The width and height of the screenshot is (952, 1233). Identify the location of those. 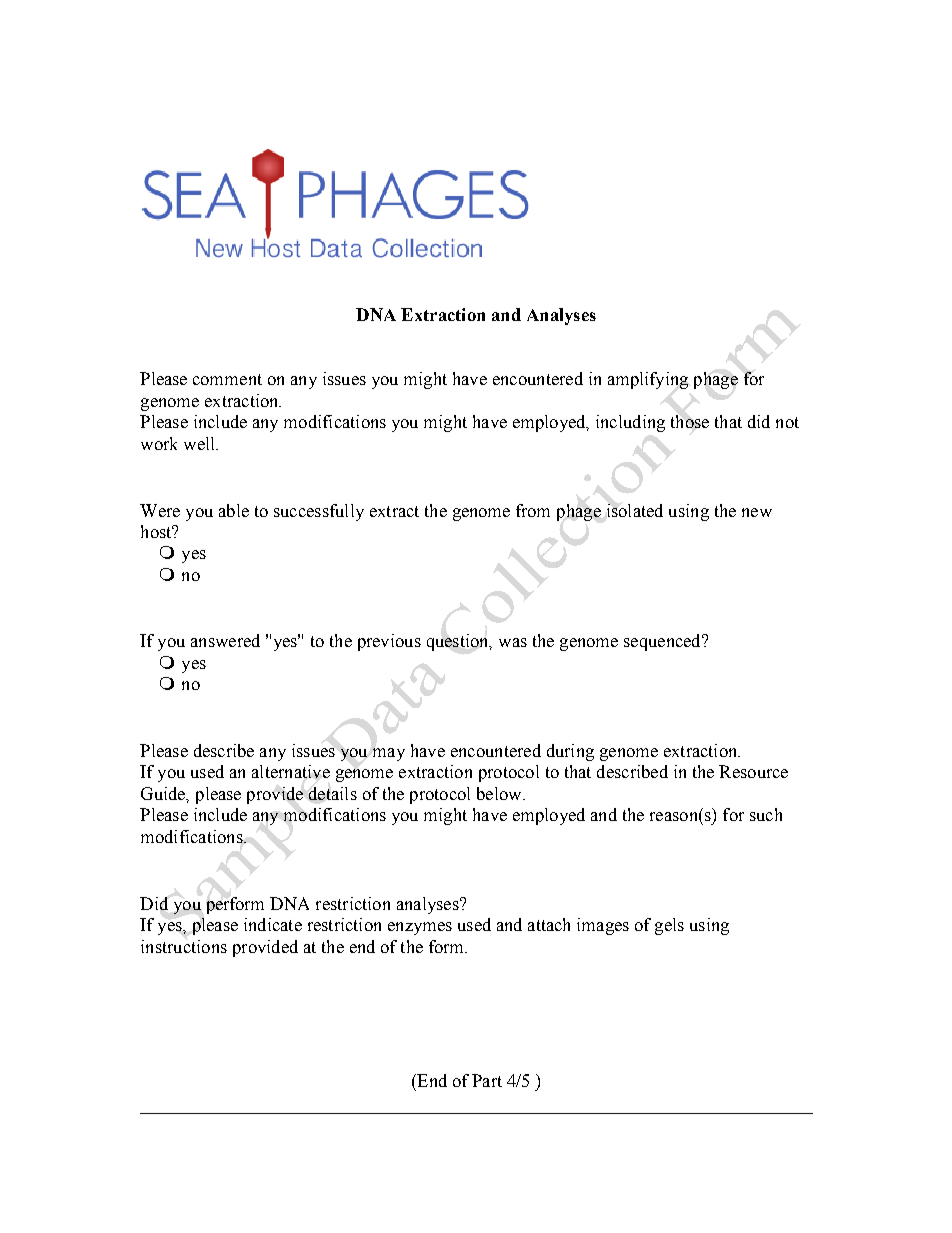
(690, 421).
